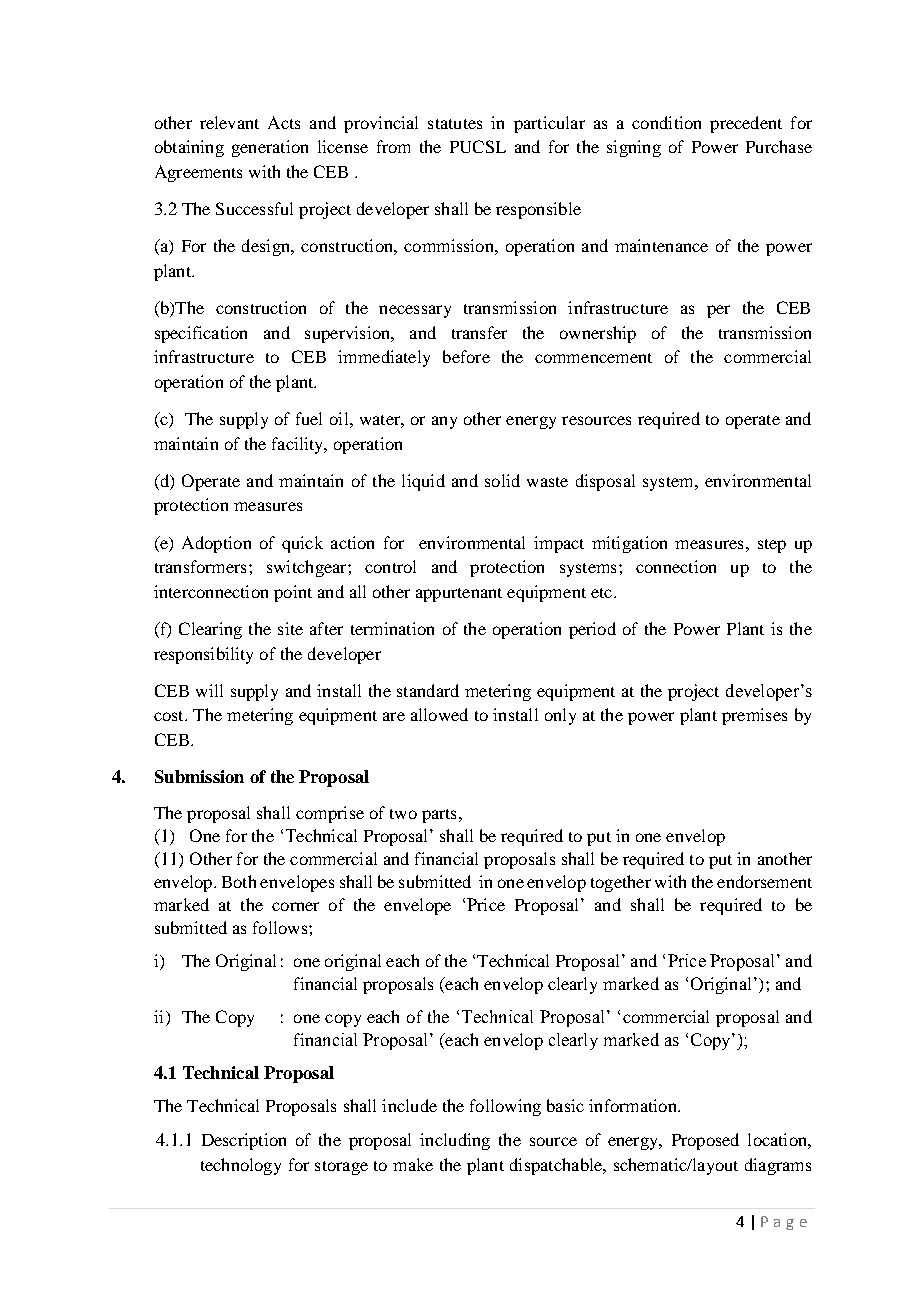 This screenshot has height=1308, width=924. What do you see at coordinates (244, 1141) in the screenshot?
I see `Description` at bounding box center [244, 1141].
